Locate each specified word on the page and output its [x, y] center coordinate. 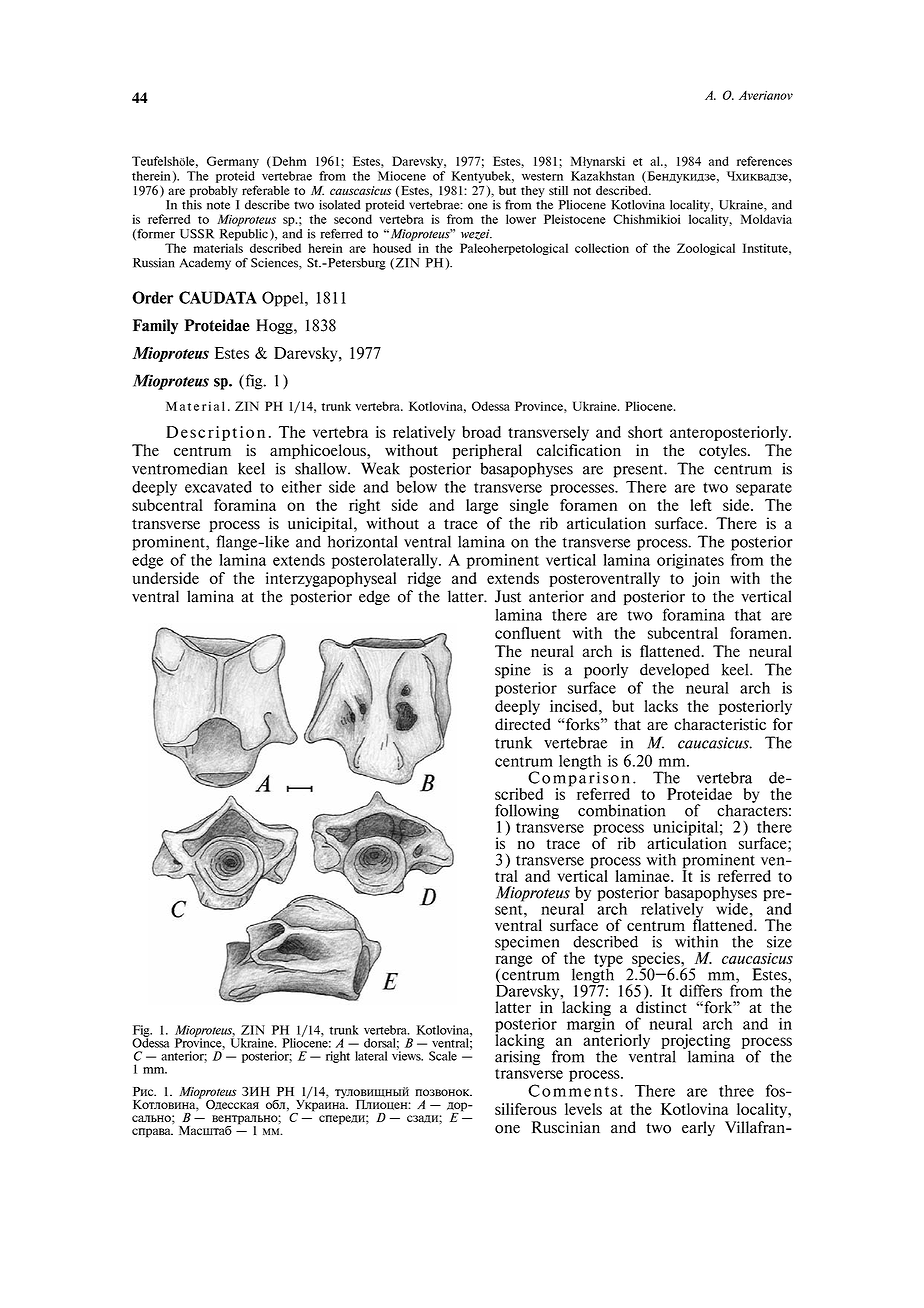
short [645, 432]
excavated [218, 487]
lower [521, 219]
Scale [443, 1056]
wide [730, 907]
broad [481, 432]
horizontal [362, 541]
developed [674, 671]
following [527, 813]
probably [214, 192]
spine [513, 671]
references [764, 161]
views [407, 1055]
